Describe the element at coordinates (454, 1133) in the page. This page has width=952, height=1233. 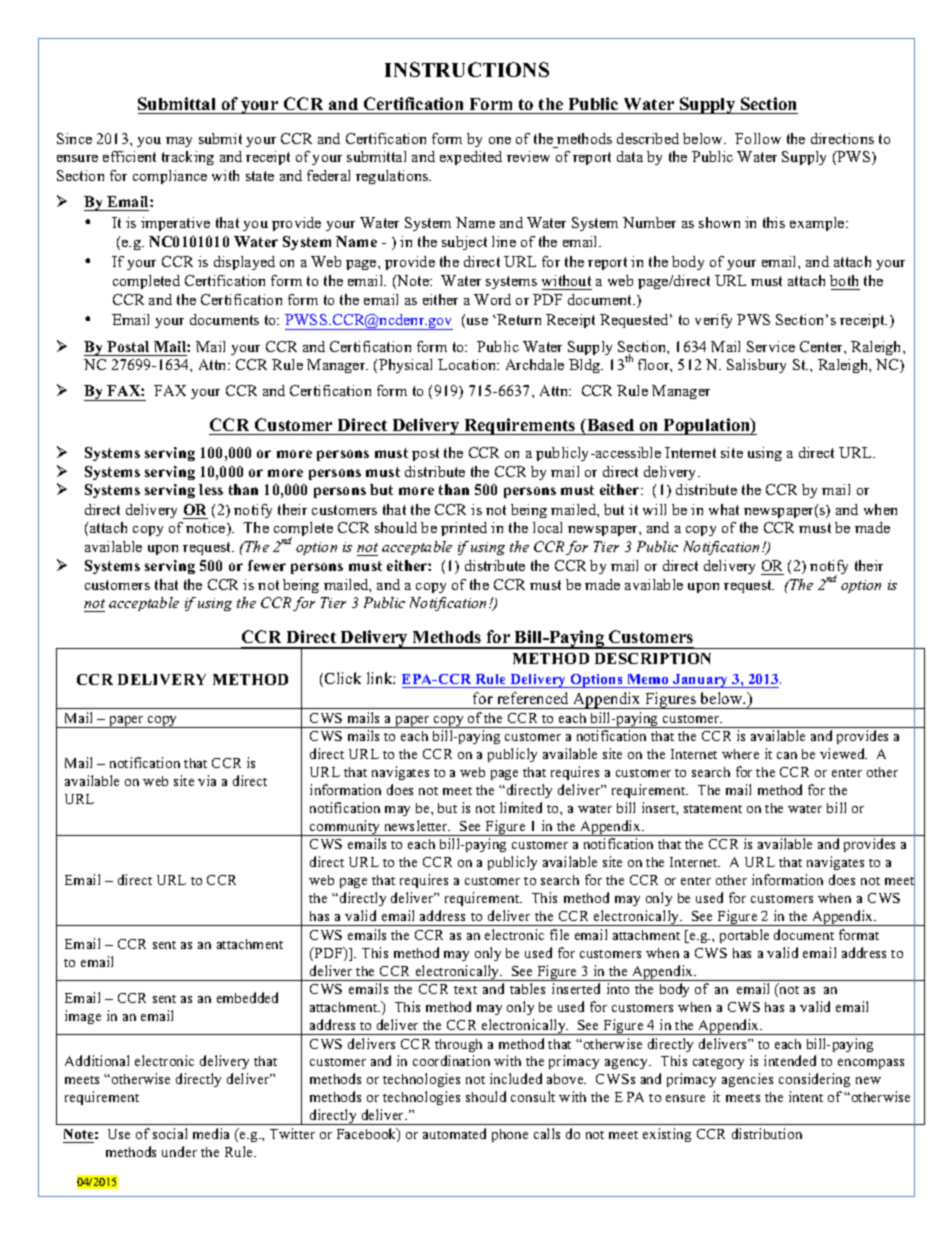
I see `automated` at that location.
